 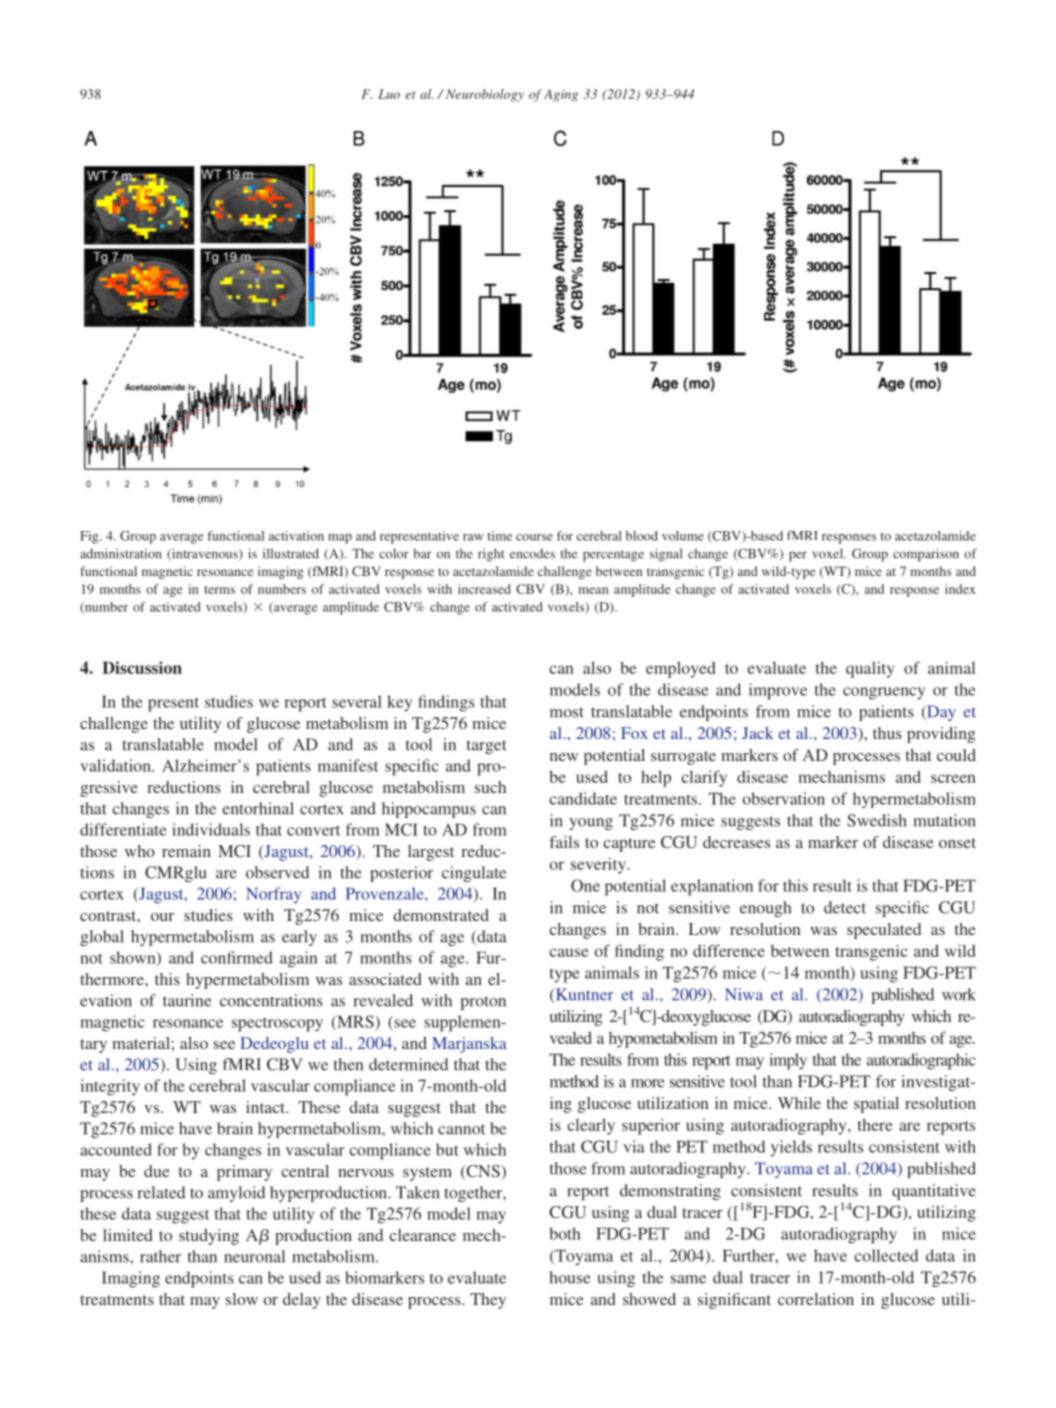 I want to click on most, so click(x=567, y=712).
